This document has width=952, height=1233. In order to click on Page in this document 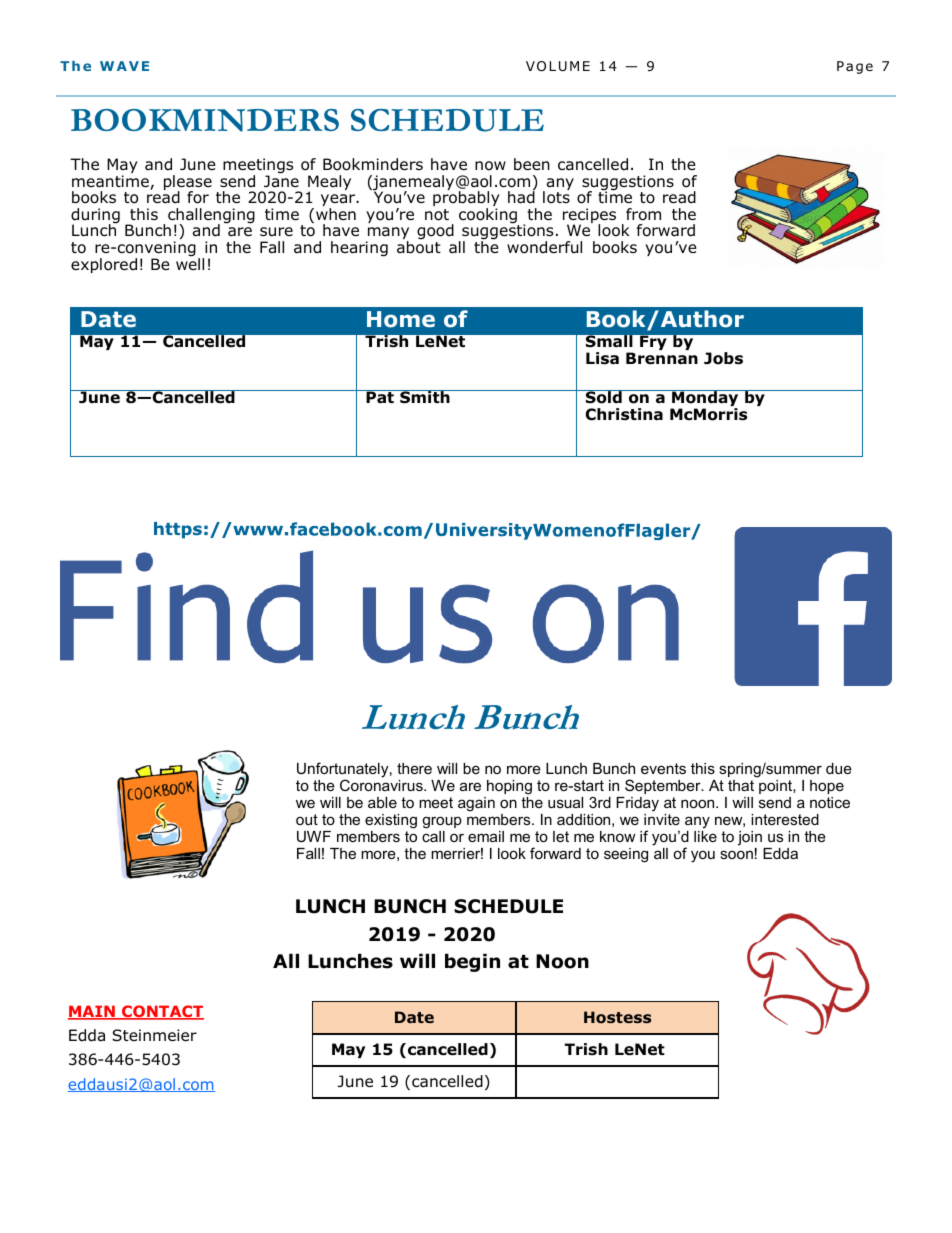, I will do `click(855, 67)`.
